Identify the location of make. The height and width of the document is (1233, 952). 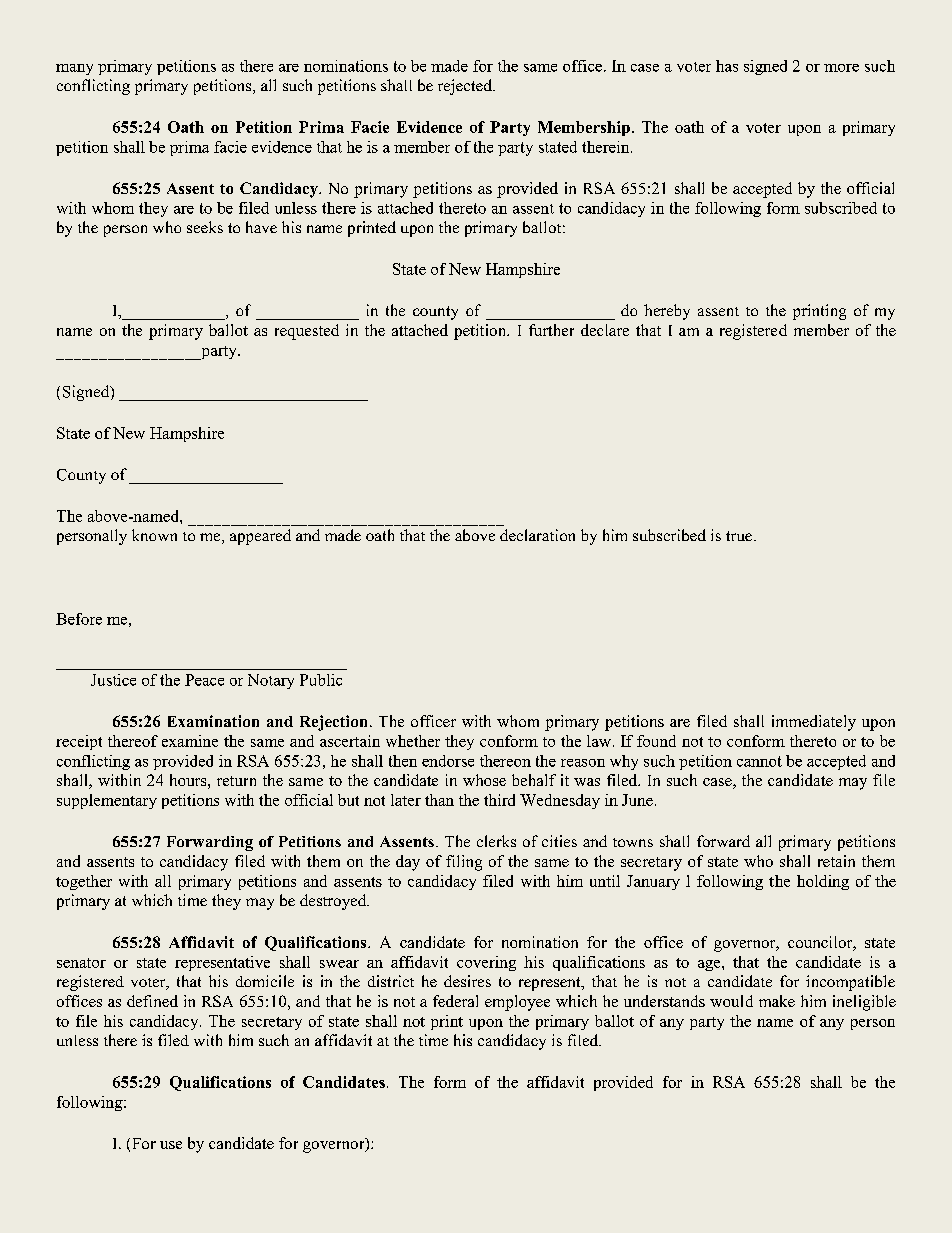
(777, 1001).
